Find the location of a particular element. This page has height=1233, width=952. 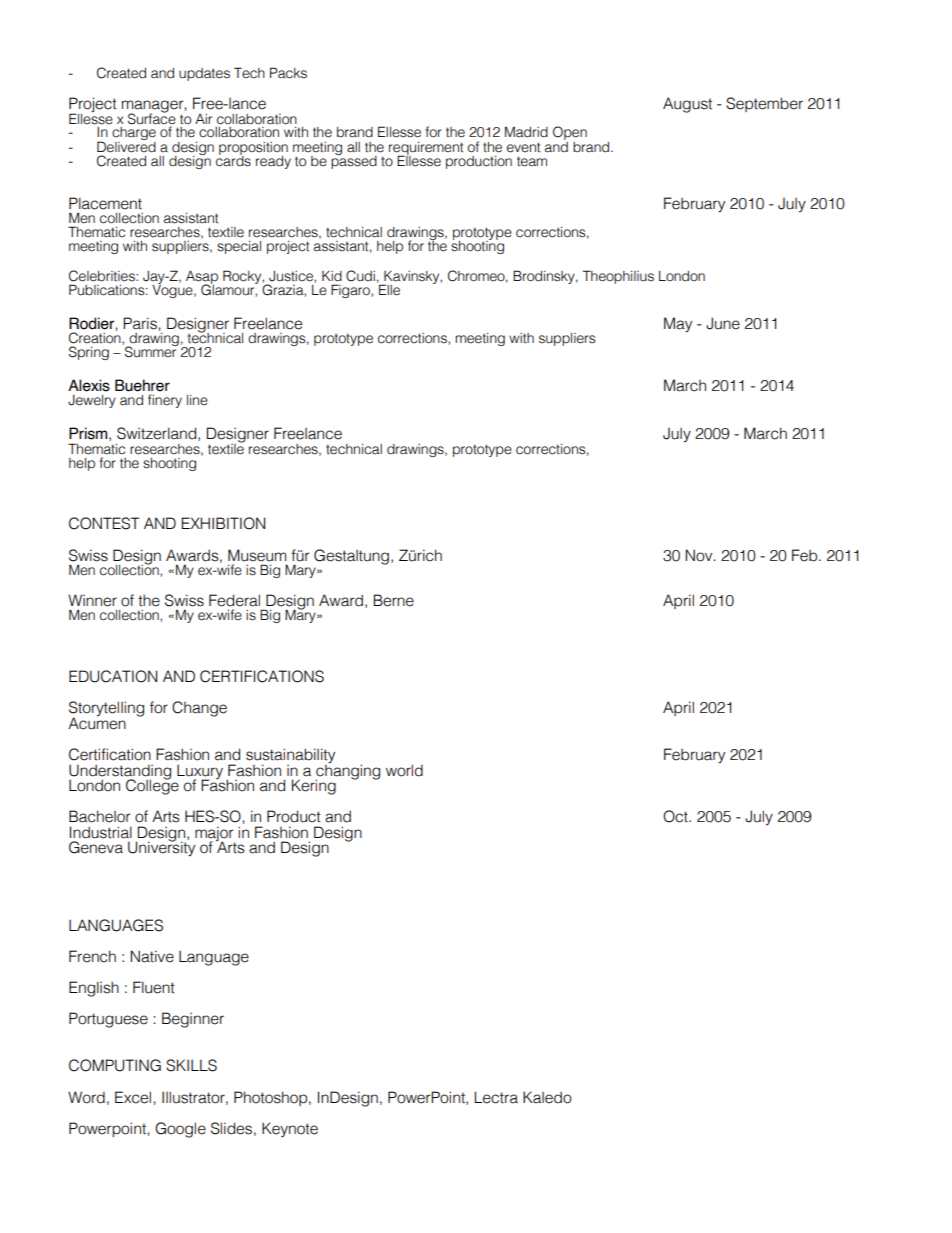

August is located at coordinates (687, 105).
